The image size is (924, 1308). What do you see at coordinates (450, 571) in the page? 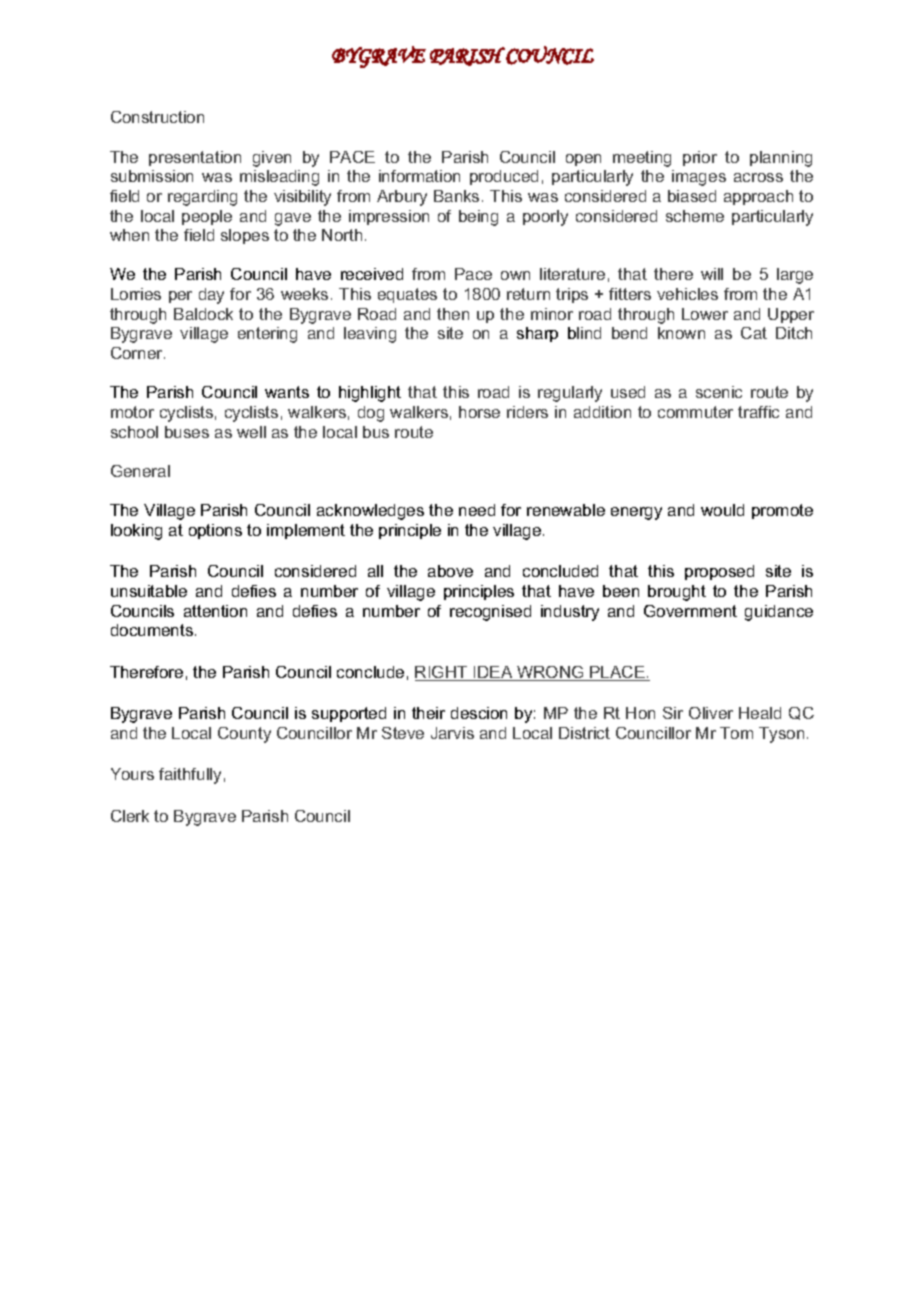
I see `above` at bounding box center [450, 571].
